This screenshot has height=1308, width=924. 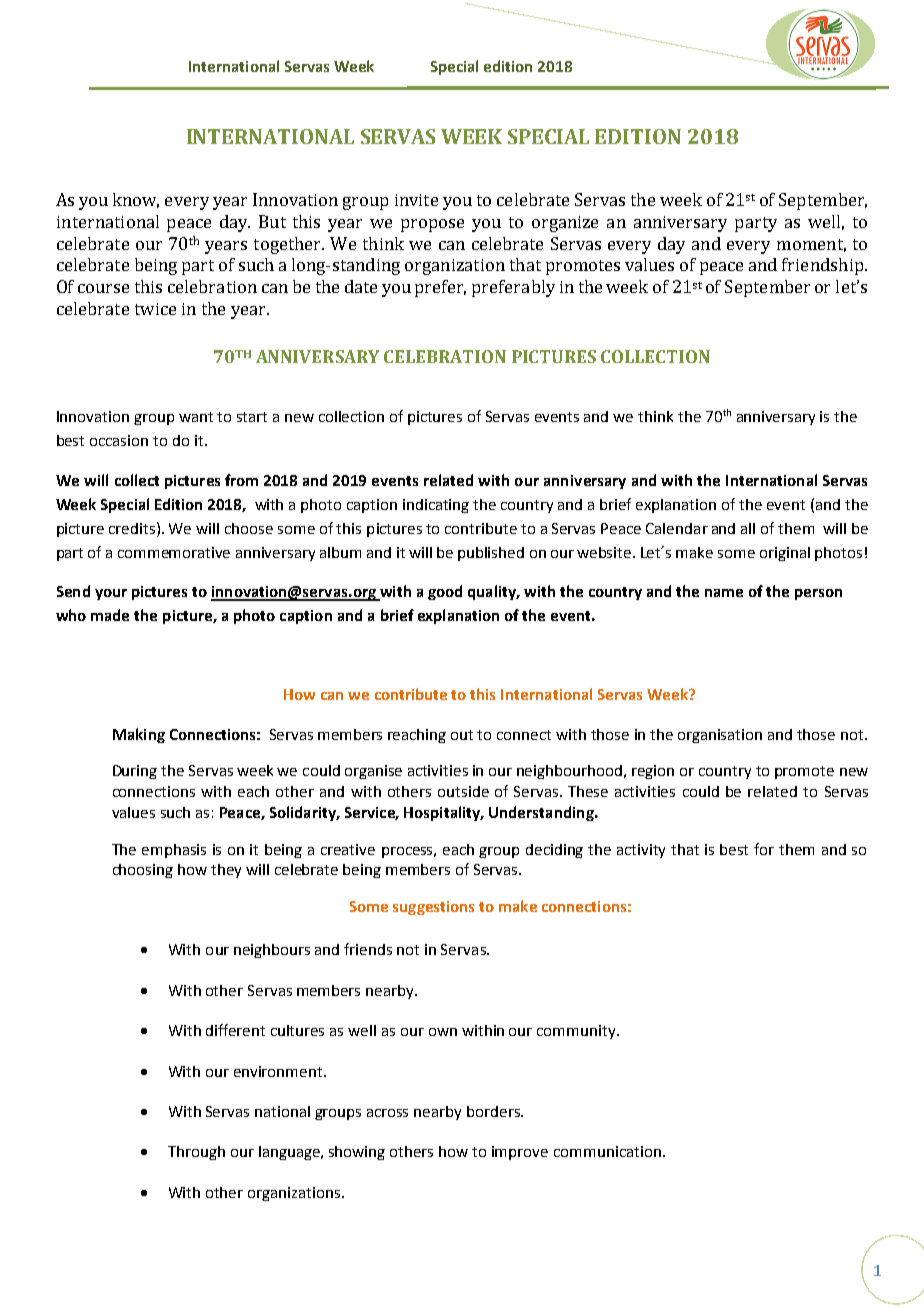 What do you see at coordinates (463, 791) in the screenshot?
I see `outside` at bounding box center [463, 791].
